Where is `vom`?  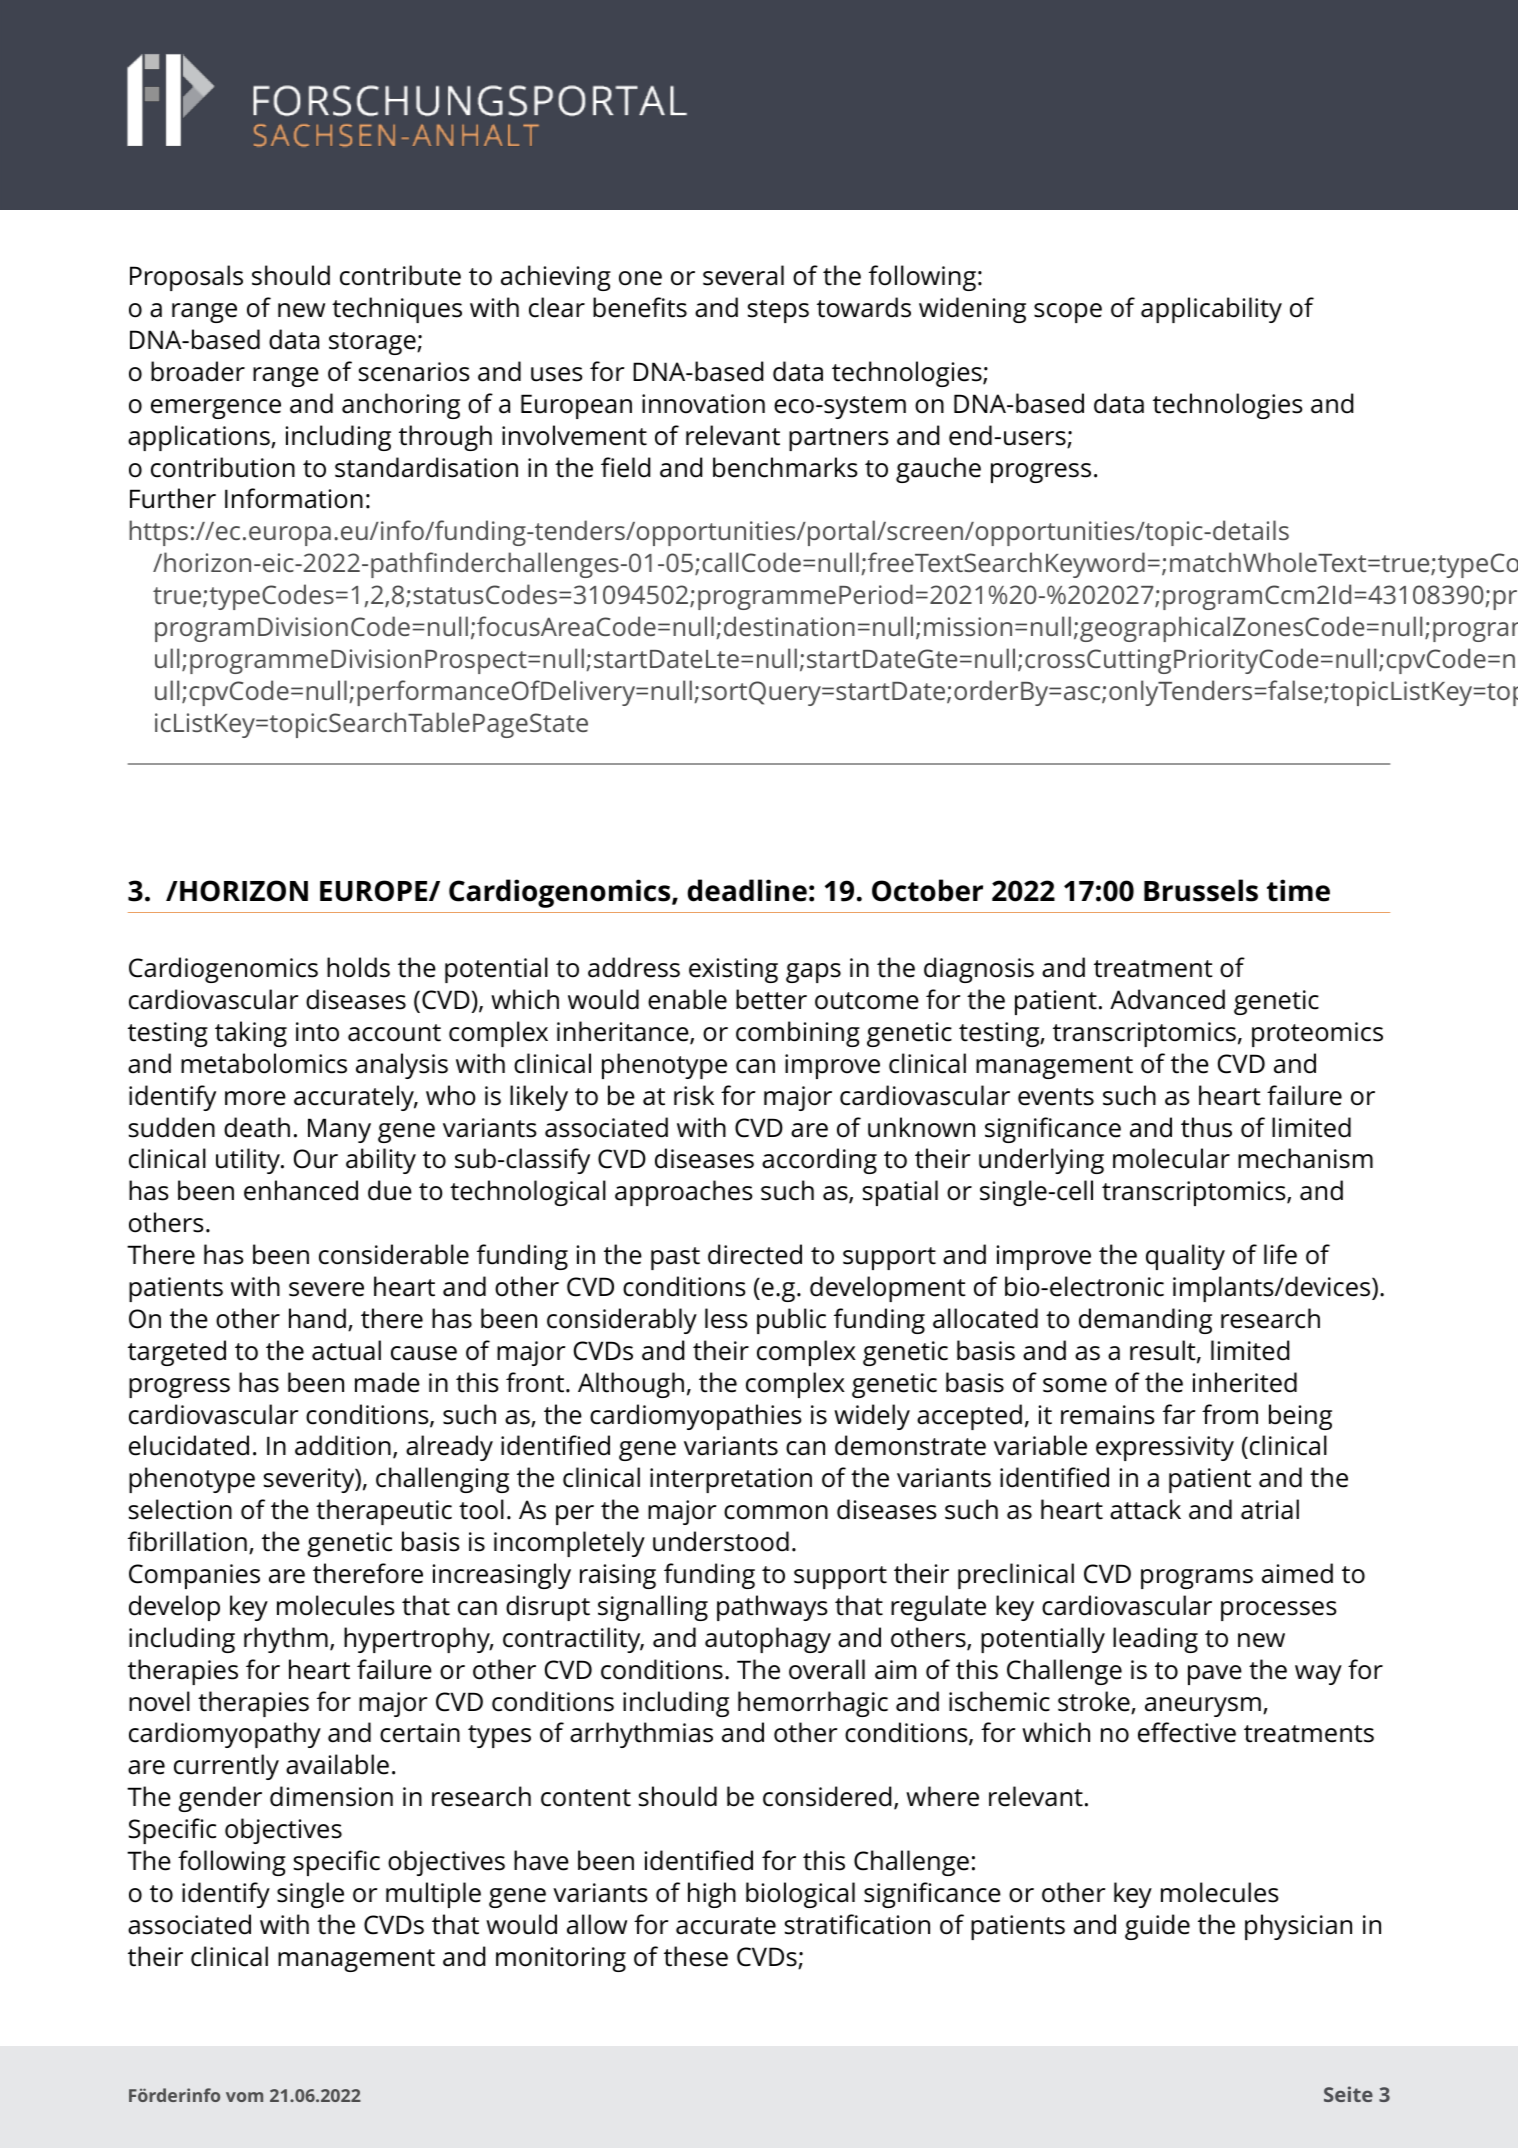
vom is located at coordinates (244, 2097).
